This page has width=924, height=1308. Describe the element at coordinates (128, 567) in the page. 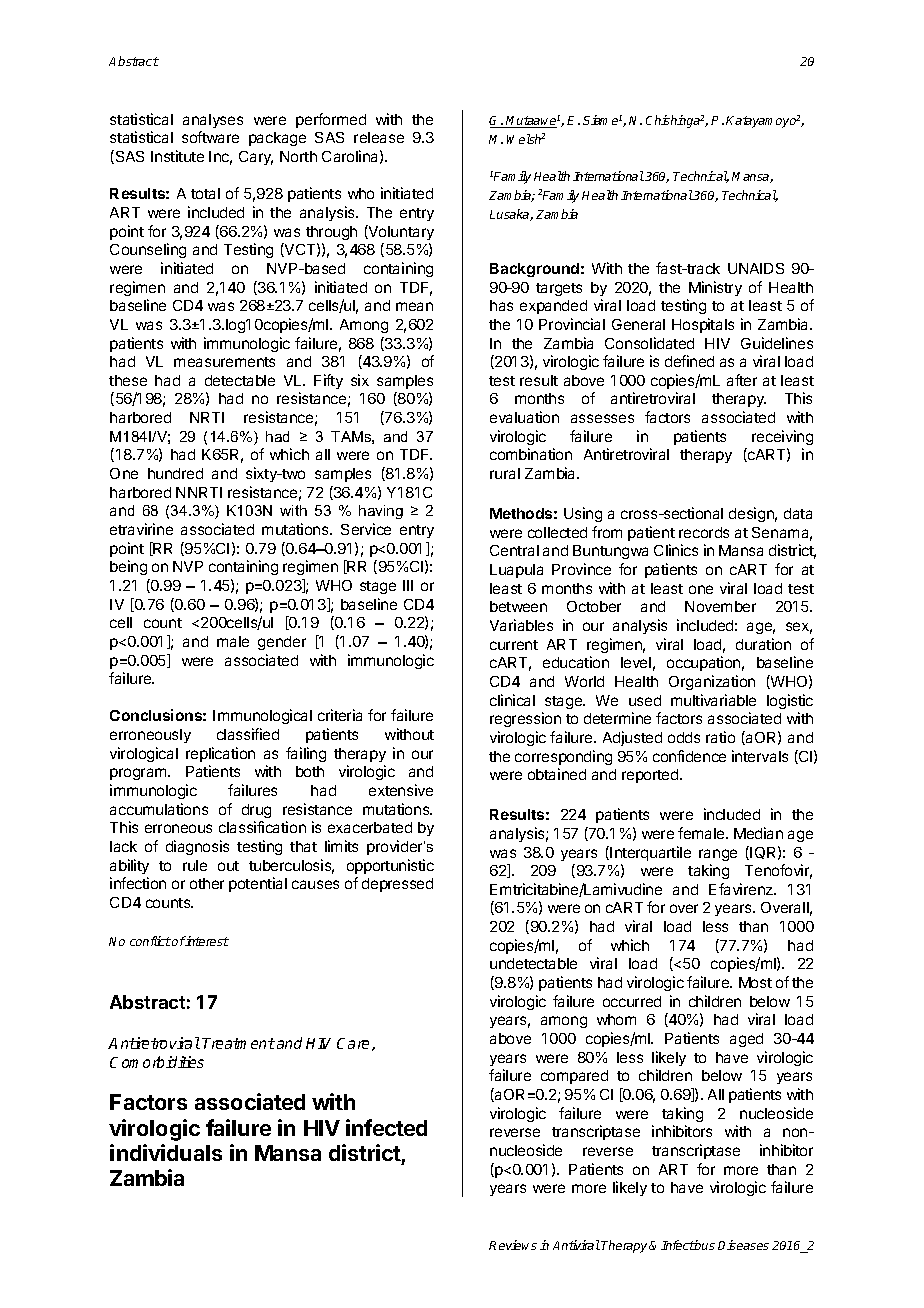

I see `being` at that location.
